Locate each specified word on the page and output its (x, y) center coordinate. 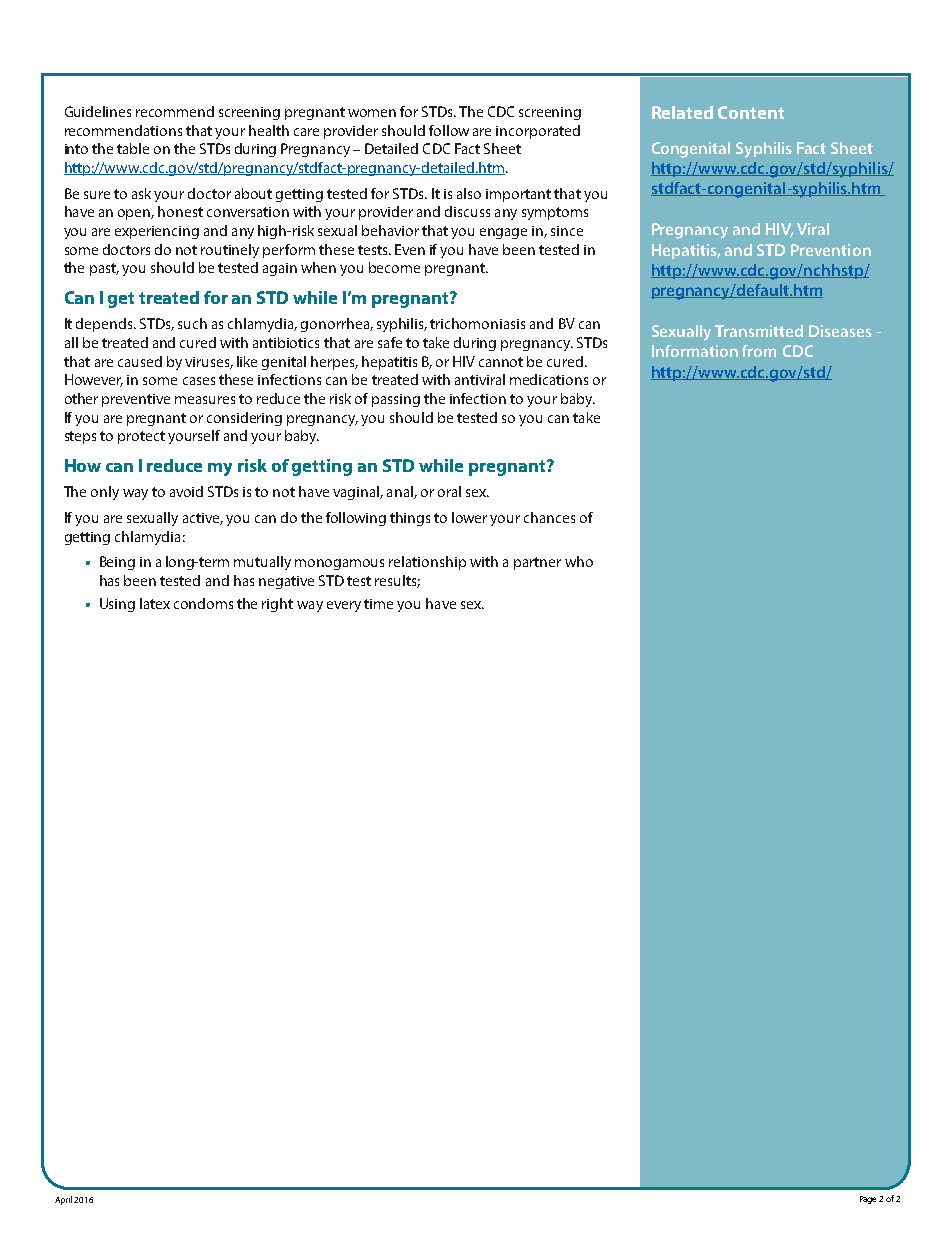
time (378, 604)
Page (868, 1200)
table (133, 148)
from (759, 351)
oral (449, 491)
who (579, 561)
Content (751, 112)
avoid (186, 491)
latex (155, 603)
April (65, 1200)
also (469, 193)
